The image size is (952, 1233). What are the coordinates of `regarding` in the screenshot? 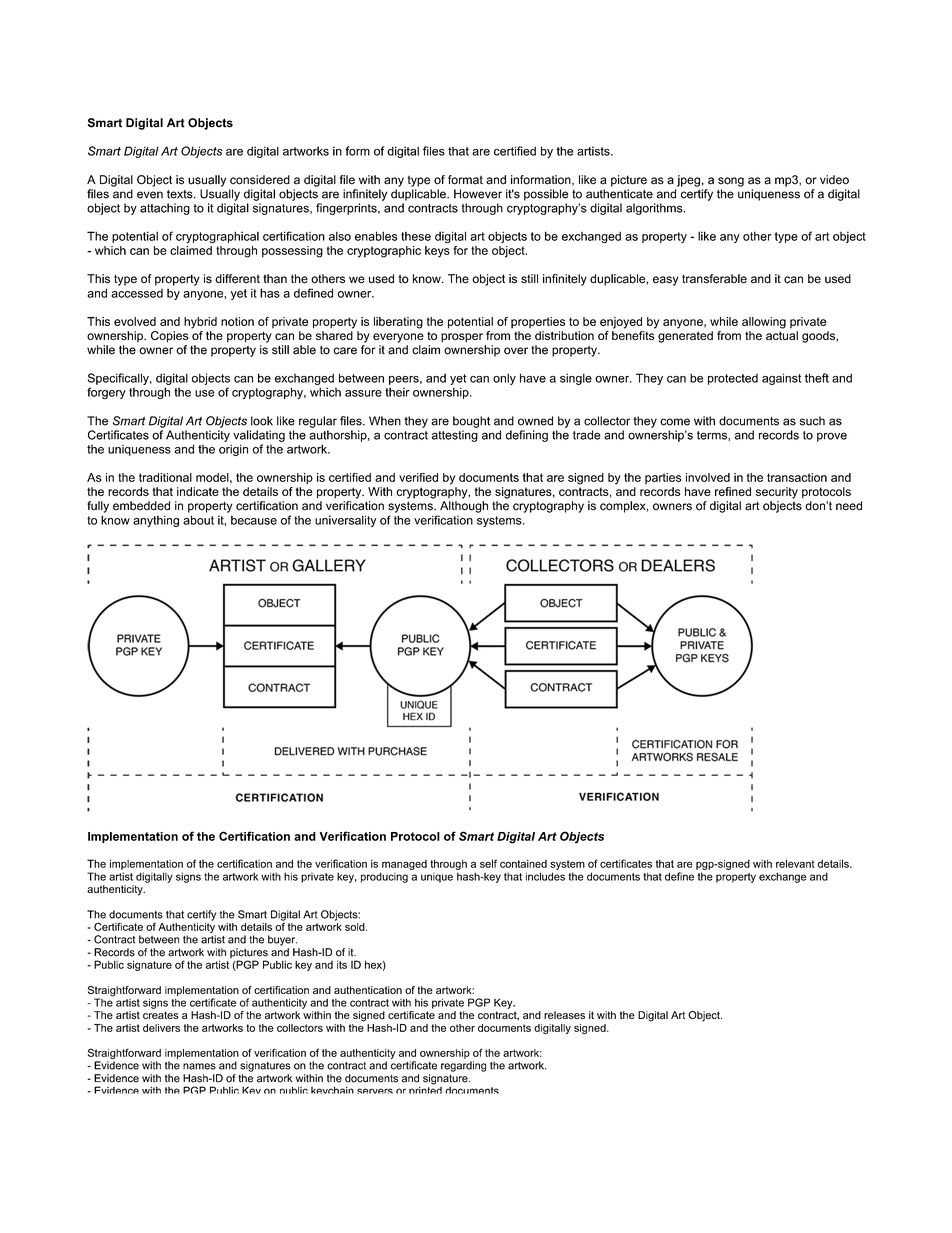 It's located at (463, 1066).
